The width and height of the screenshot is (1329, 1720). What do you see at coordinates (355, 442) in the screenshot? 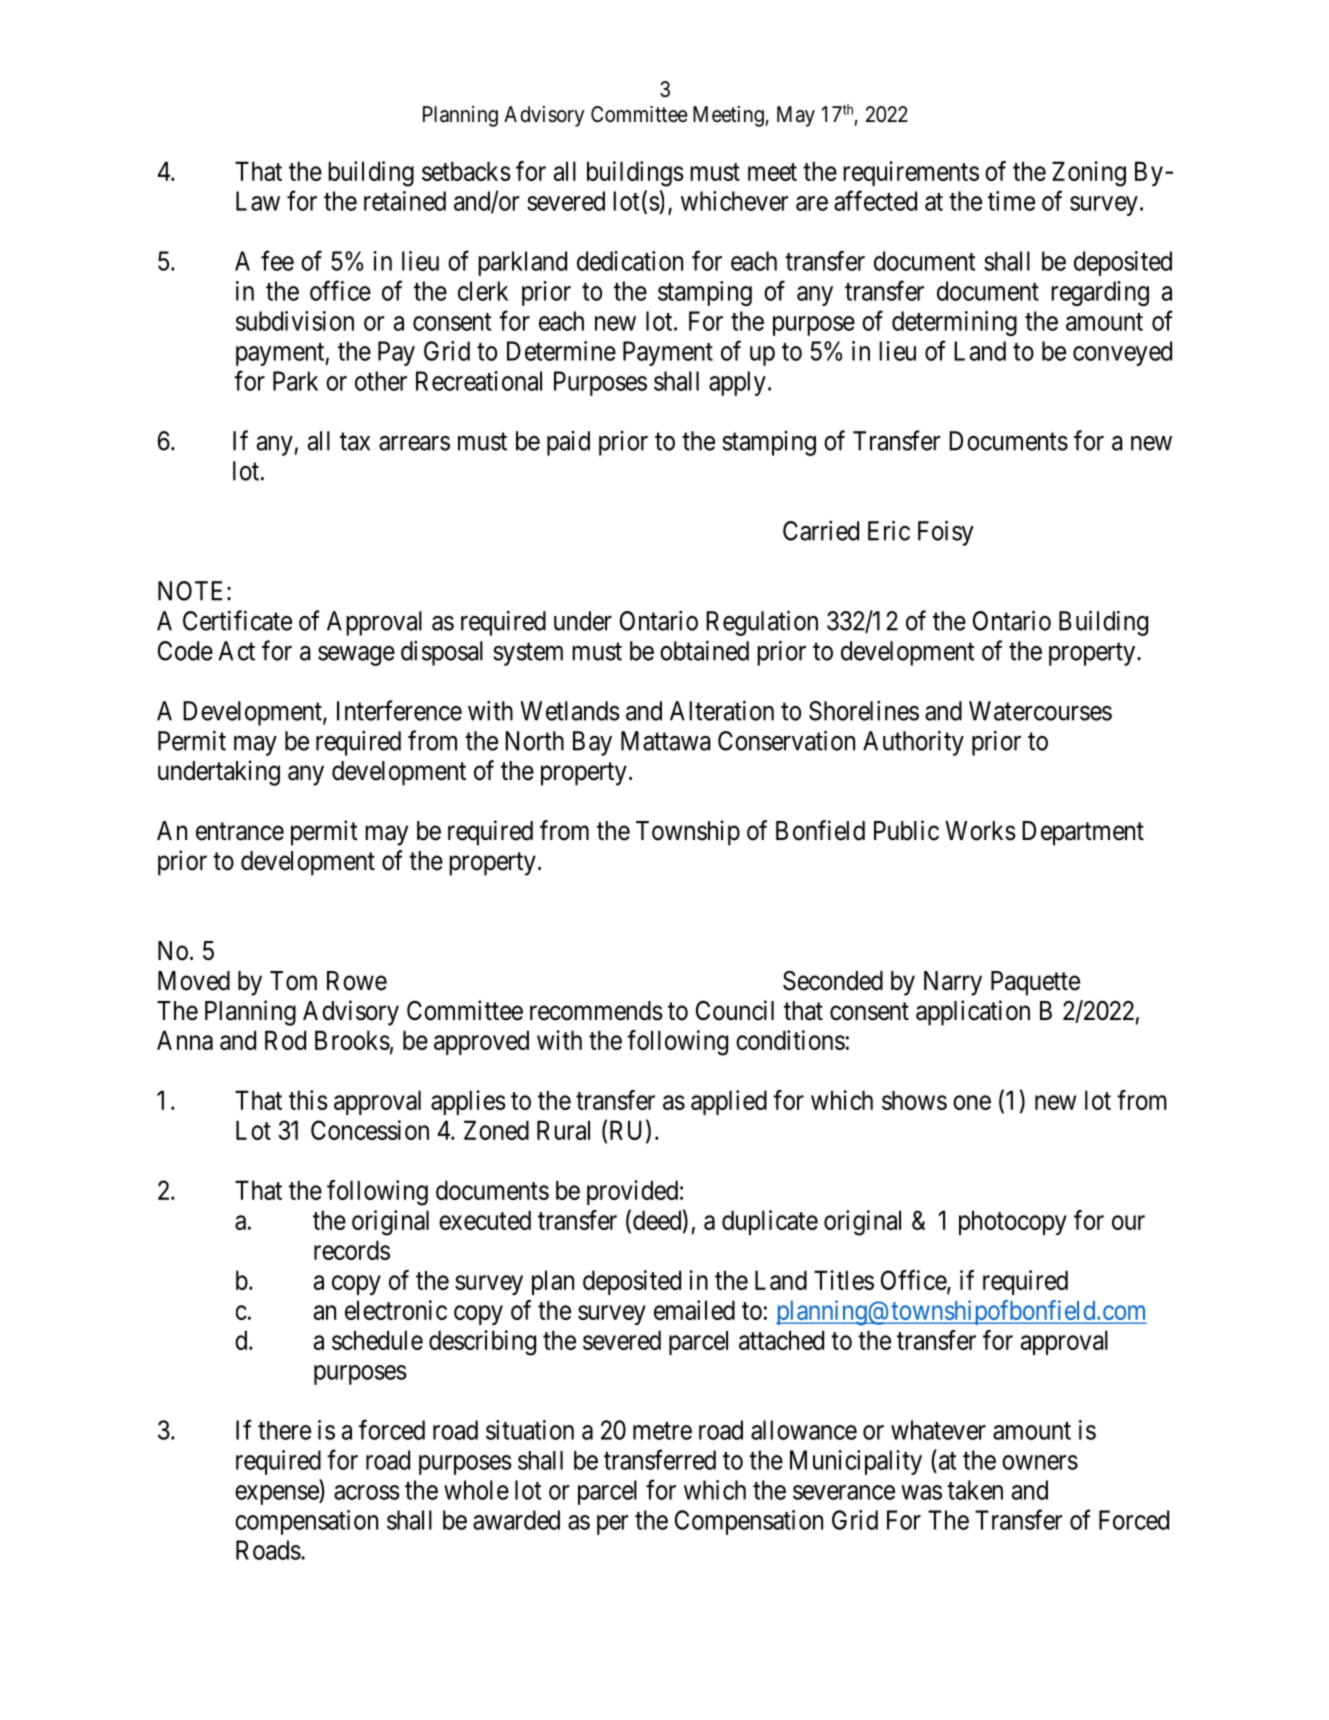
I see `tax` at bounding box center [355, 442].
